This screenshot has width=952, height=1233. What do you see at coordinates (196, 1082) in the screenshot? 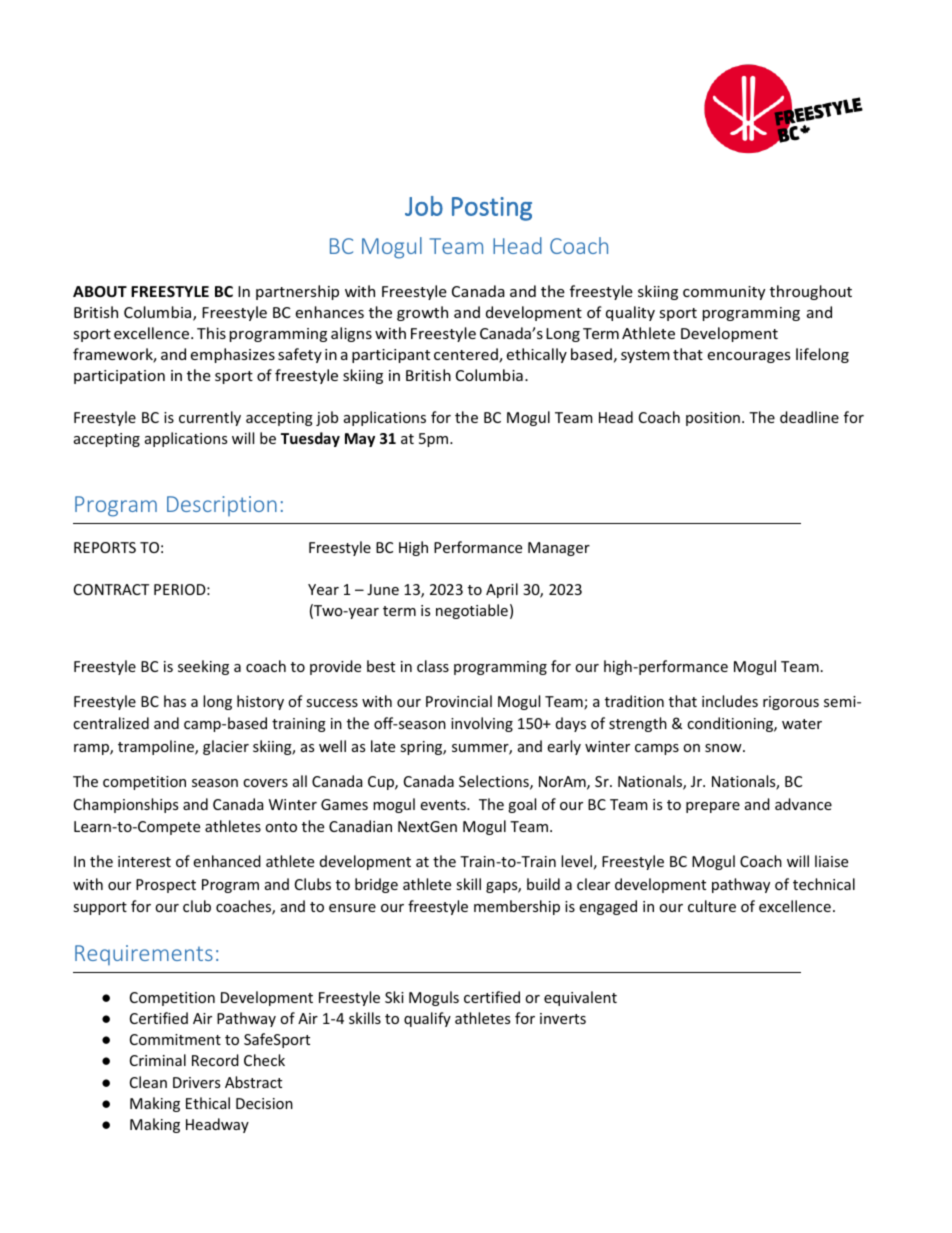
I see `Drivers` at bounding box center [196, 1082].
